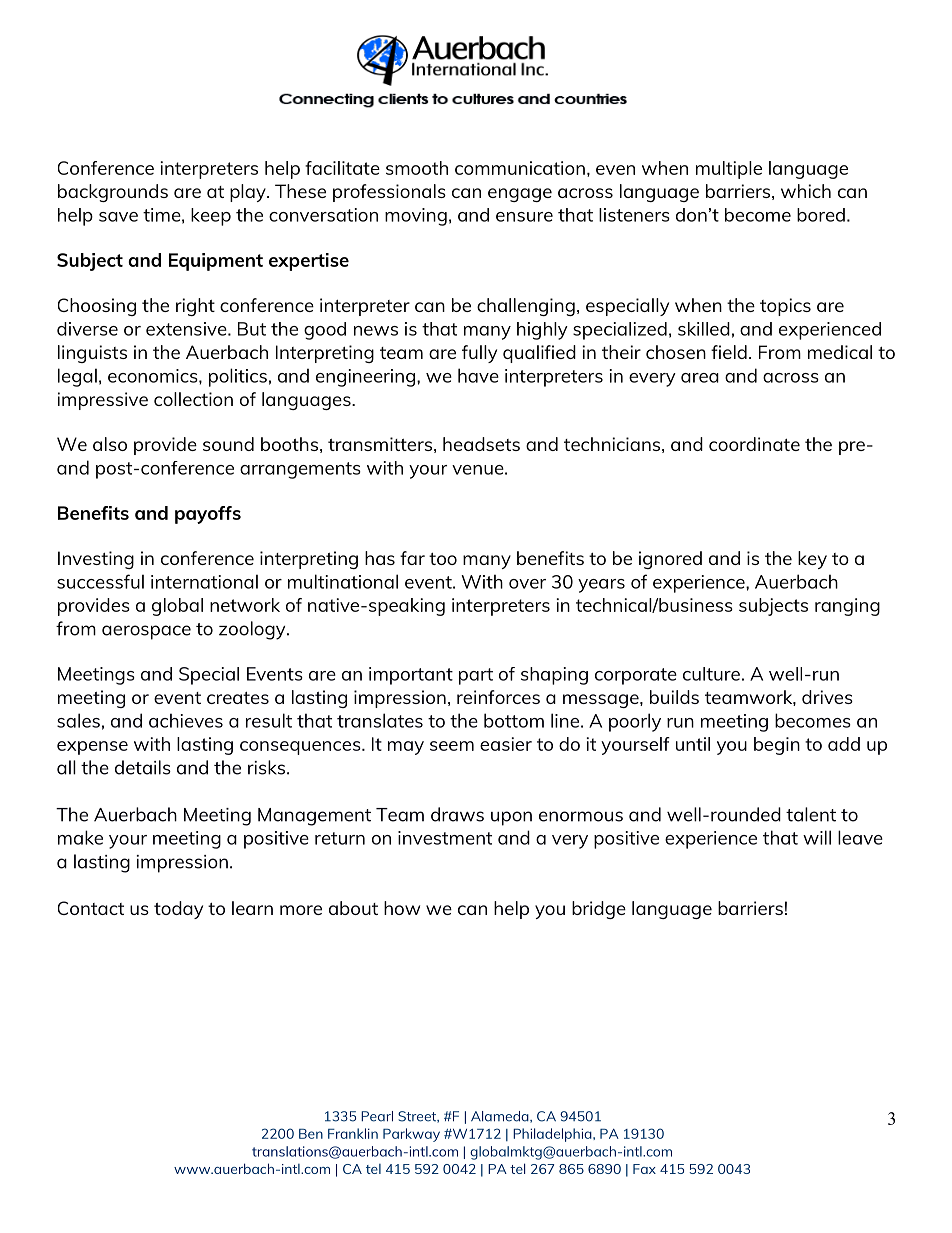  What do you see at coordinates (501, 1117) in the document?
I see `Alameda` at bounding box center [501, 1117].
